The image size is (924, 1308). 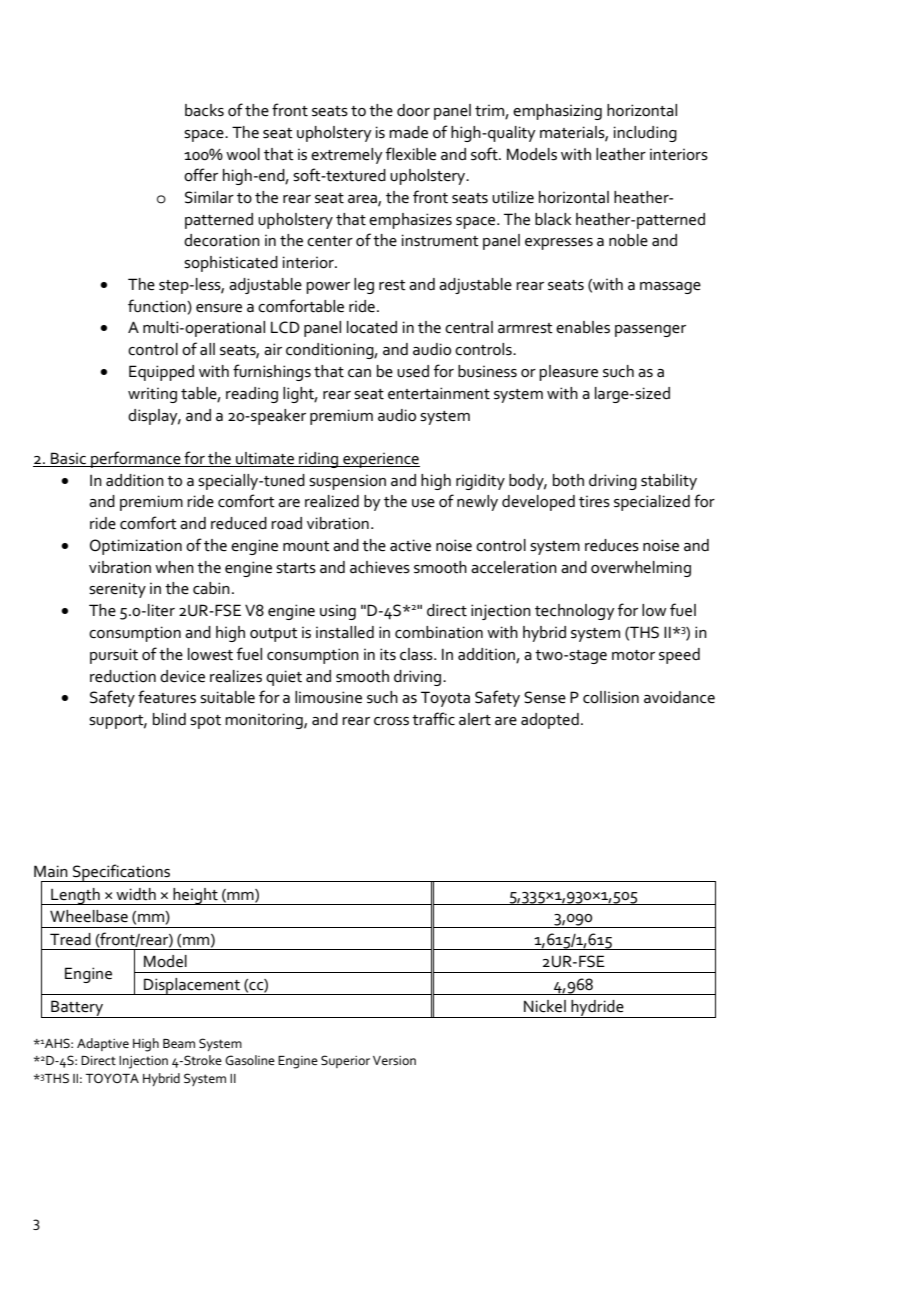 I want to click on leather, so click(x=621, y=154).
